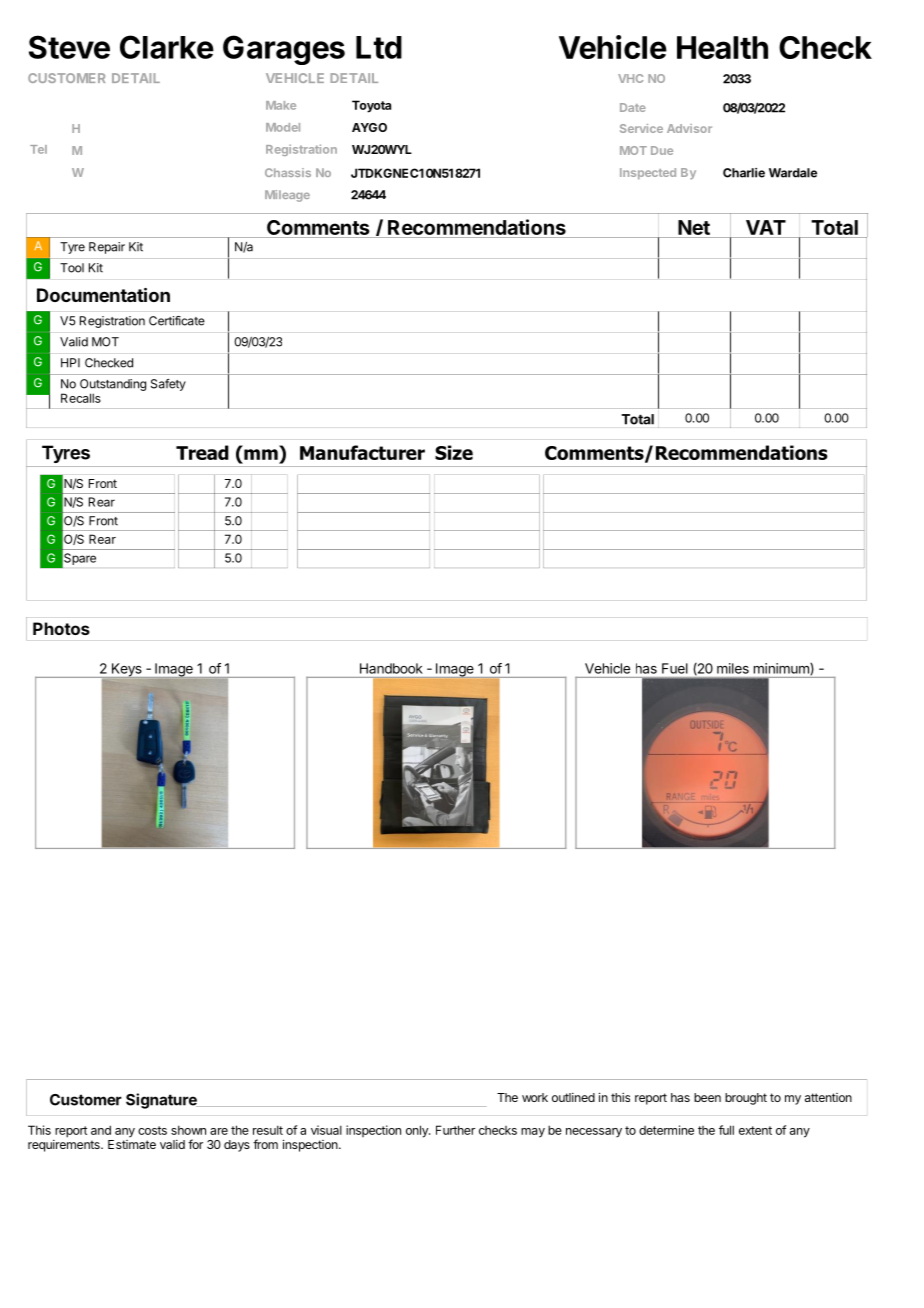 The image size is (924, 1308). Describe the element at coordinates (391, 668) in the image. I see `Handbook` at that location.
